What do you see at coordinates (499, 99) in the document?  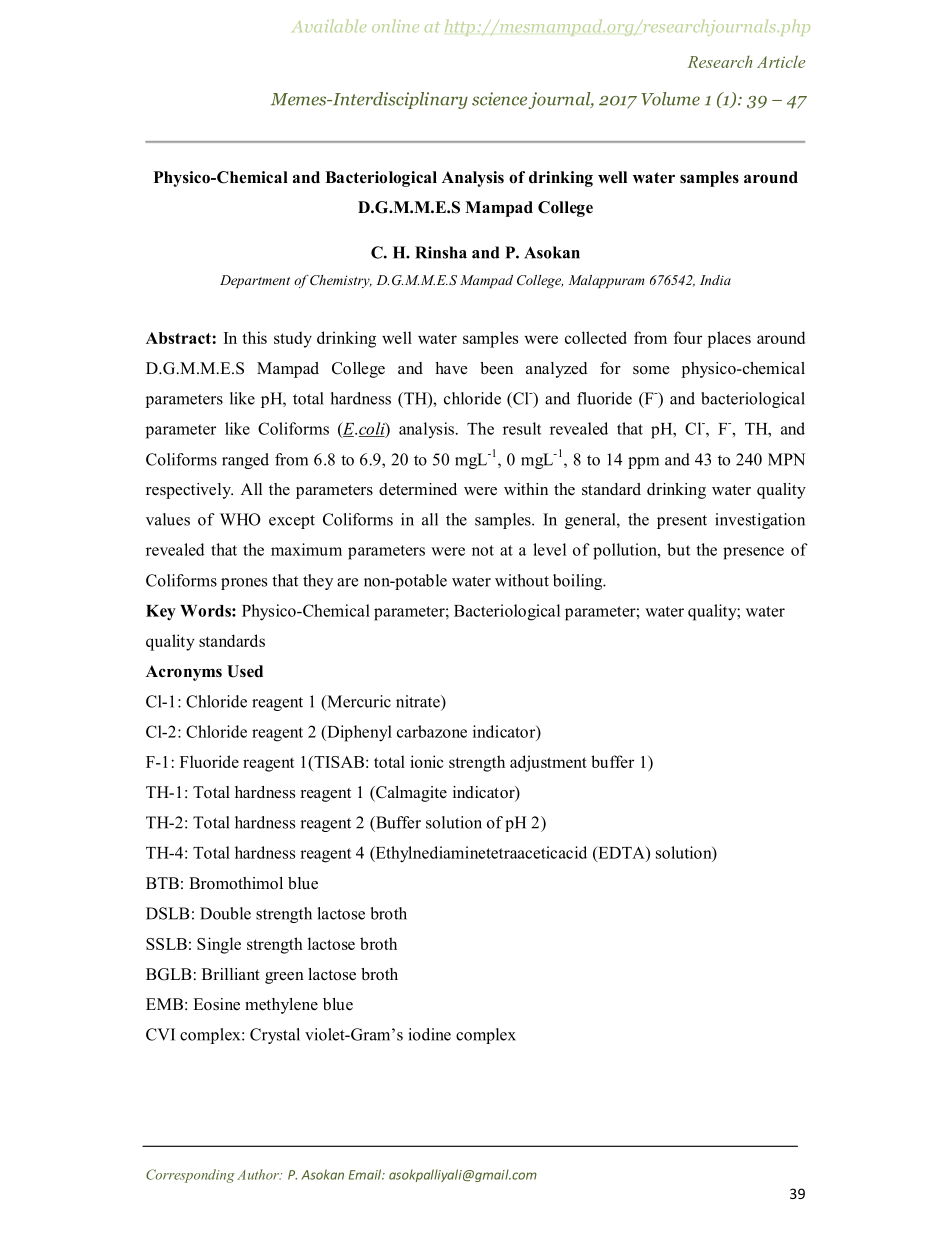 I see `science` at bounding box center [499, 99].
